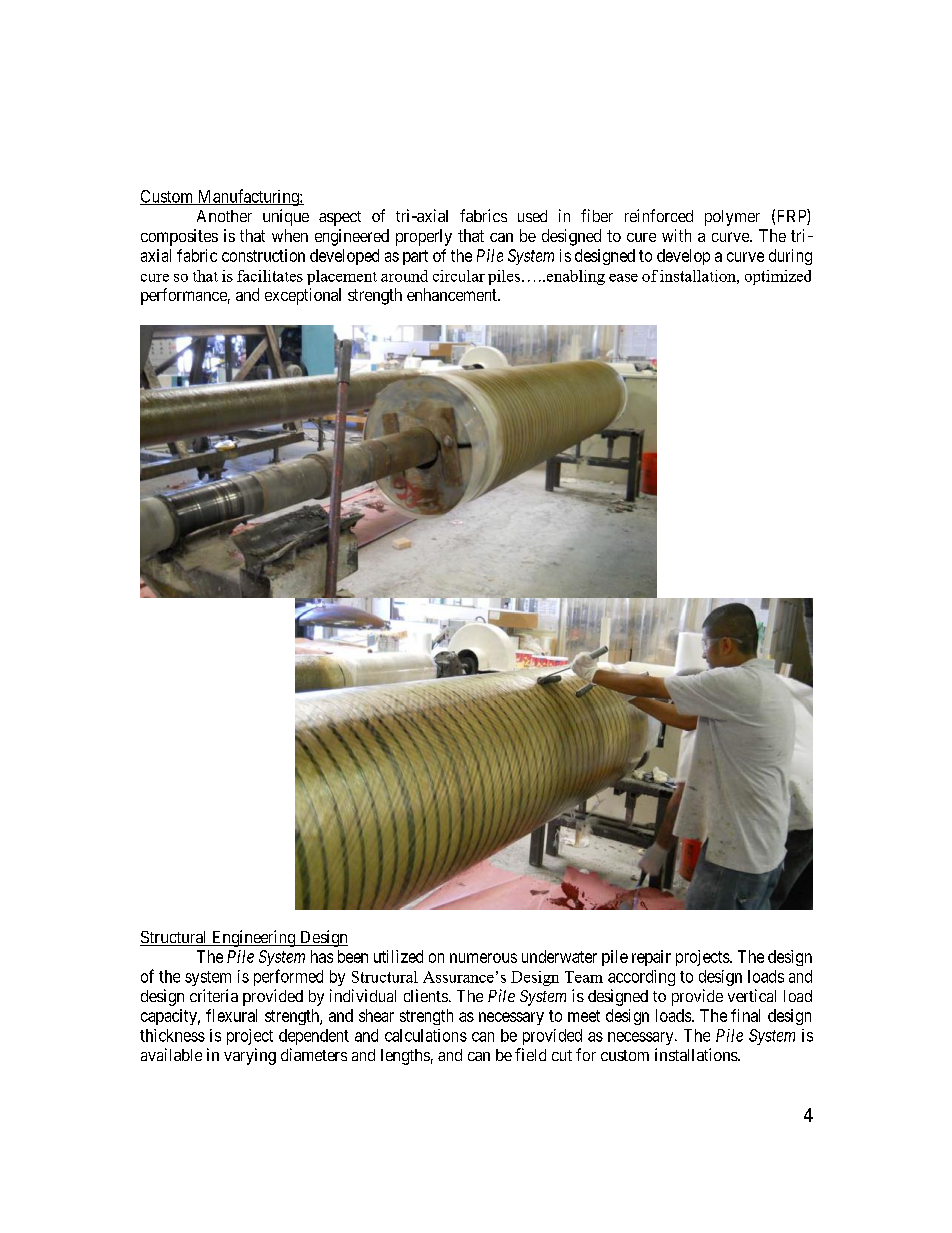 The image size is (952, 1233). What do you see at coordinates (426, 1035) in the screenshot?
I see `calculations` at bounding box center [426, 1035].
